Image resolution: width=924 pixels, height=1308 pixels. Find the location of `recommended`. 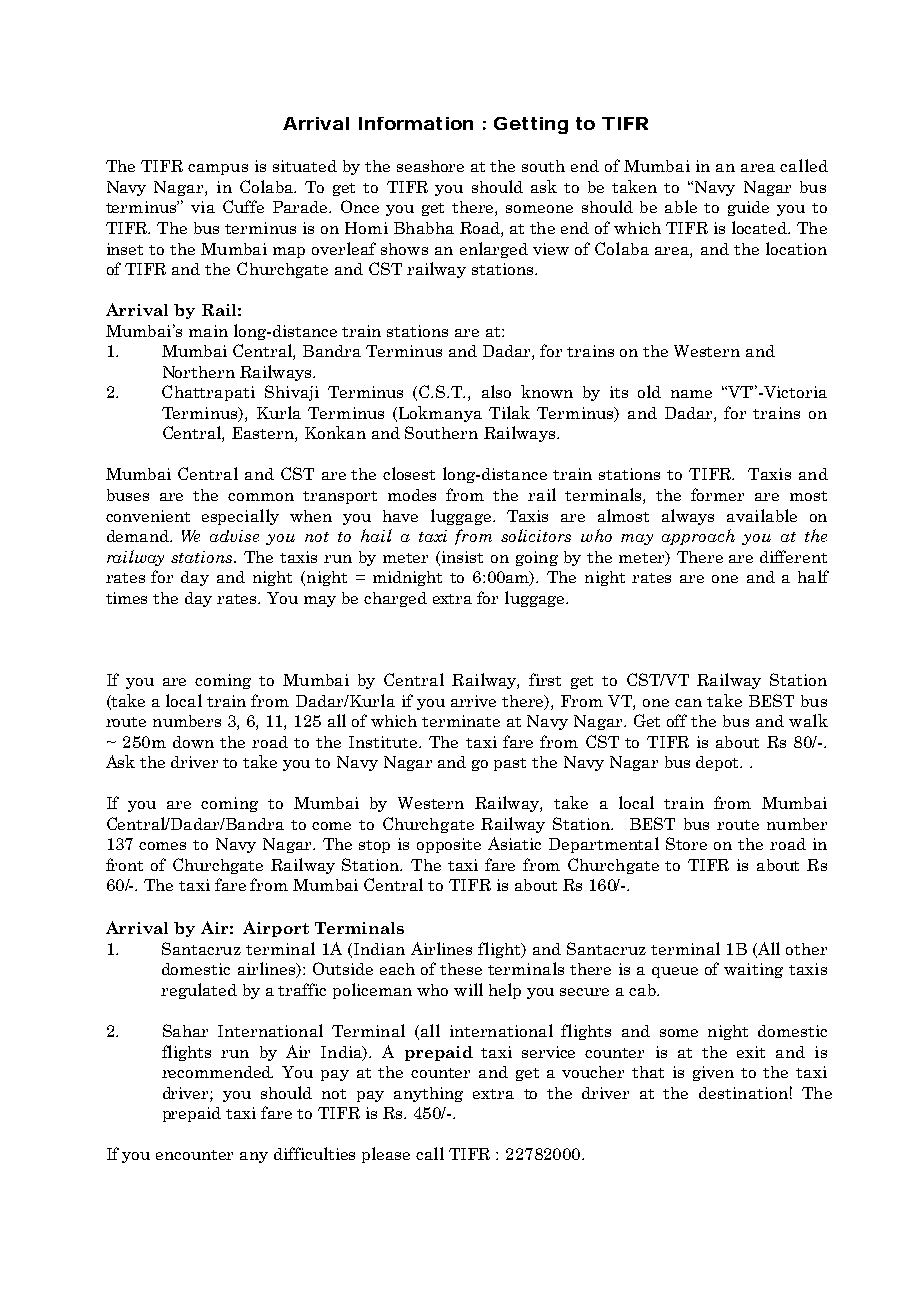

recommended is located at coordinates (217, 1072).
